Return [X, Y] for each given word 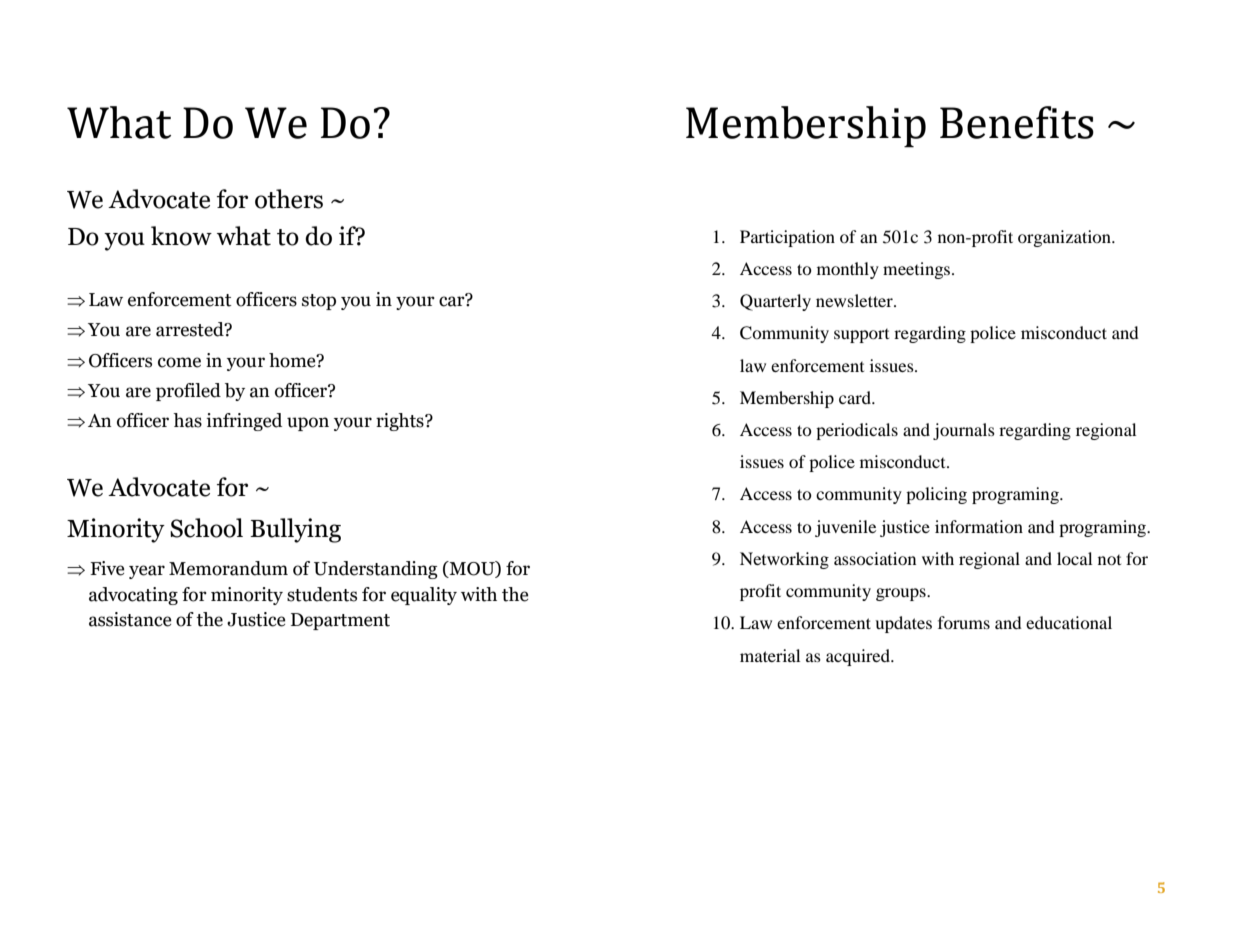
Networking [784, 560]
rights [401, 422]
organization [1065, 238]
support [861, 336]
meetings [918, 270]
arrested [191, 329]
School [206, 528]
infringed [244, 422]
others [289, 199]
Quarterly [775, 302]
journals [964, 431]
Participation [787, 238]
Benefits [1017, 122]
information [979, 526]
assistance [130, 619]
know [181, 236]
